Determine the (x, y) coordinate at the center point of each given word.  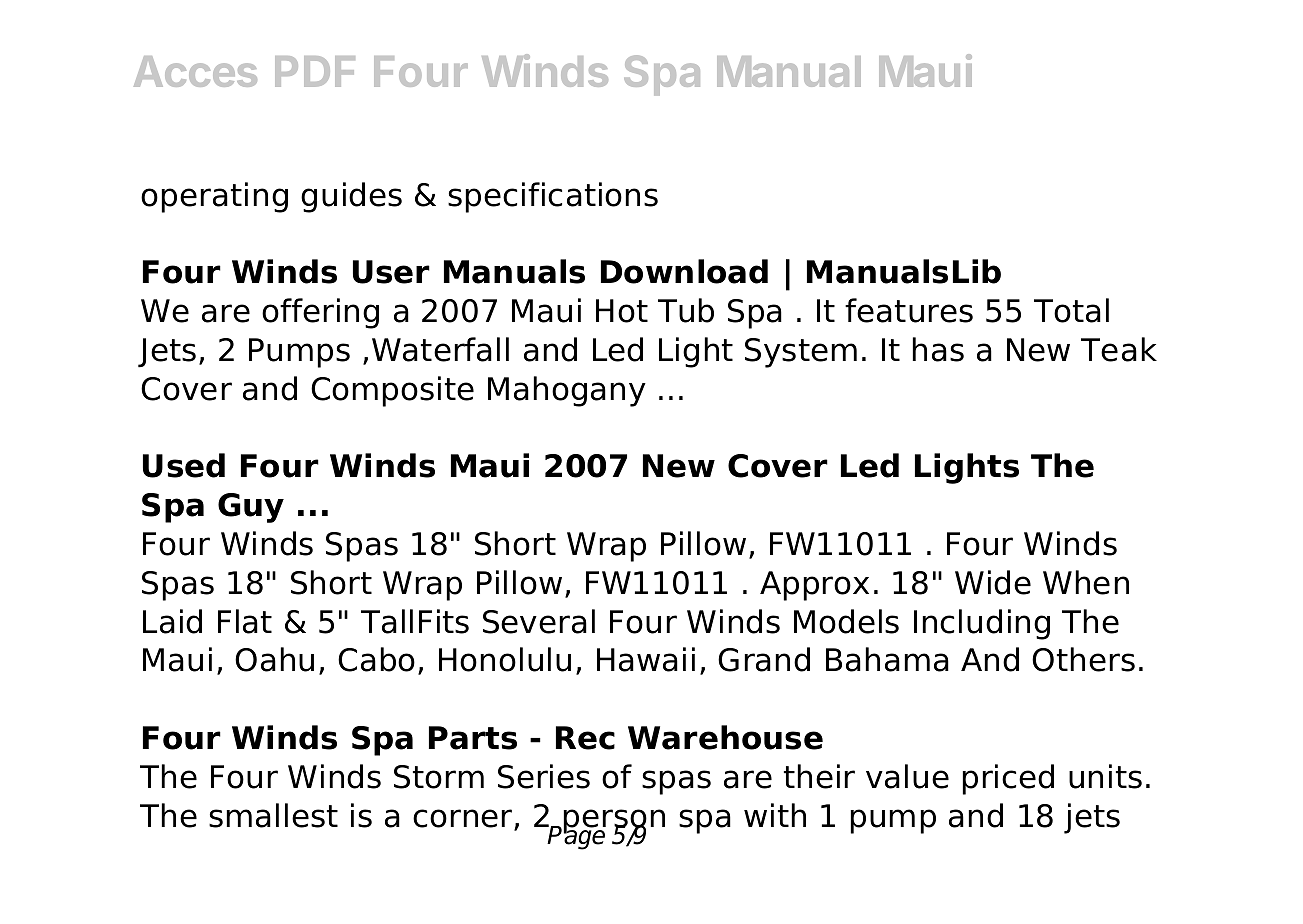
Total (1071, 310)
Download (684, 271)
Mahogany (567, 391)
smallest (273, 815)
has (938, 349)
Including (982, 624)
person (614, 822)
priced (1008, 779)
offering (320, 313)
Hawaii (646, 659)
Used (184, 465)
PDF (315, 71)
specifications (553, 197)
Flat (245, 621)
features (909, 310)
